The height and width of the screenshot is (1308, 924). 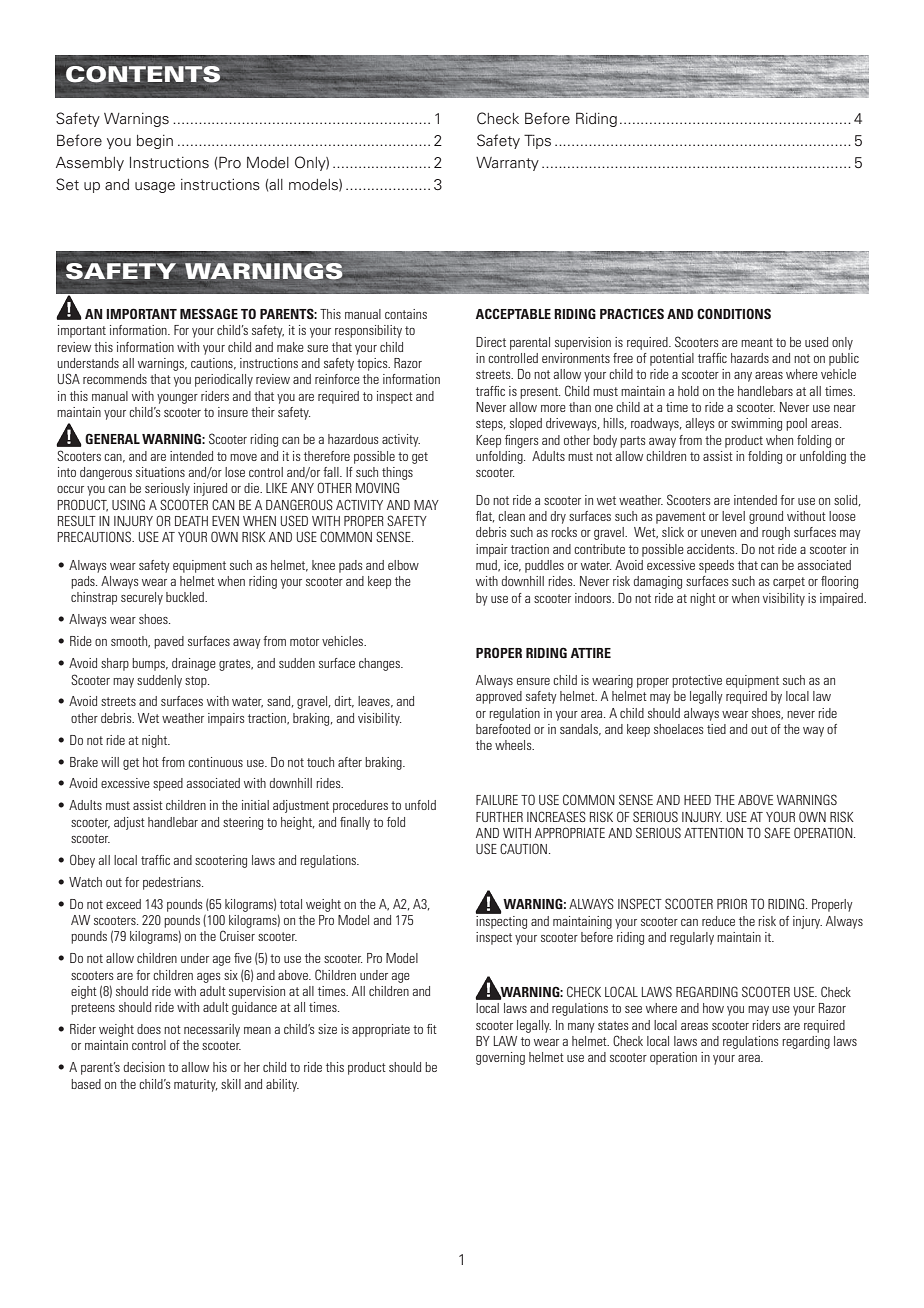 I want to click on accidents, so click(x=712, y=549).
